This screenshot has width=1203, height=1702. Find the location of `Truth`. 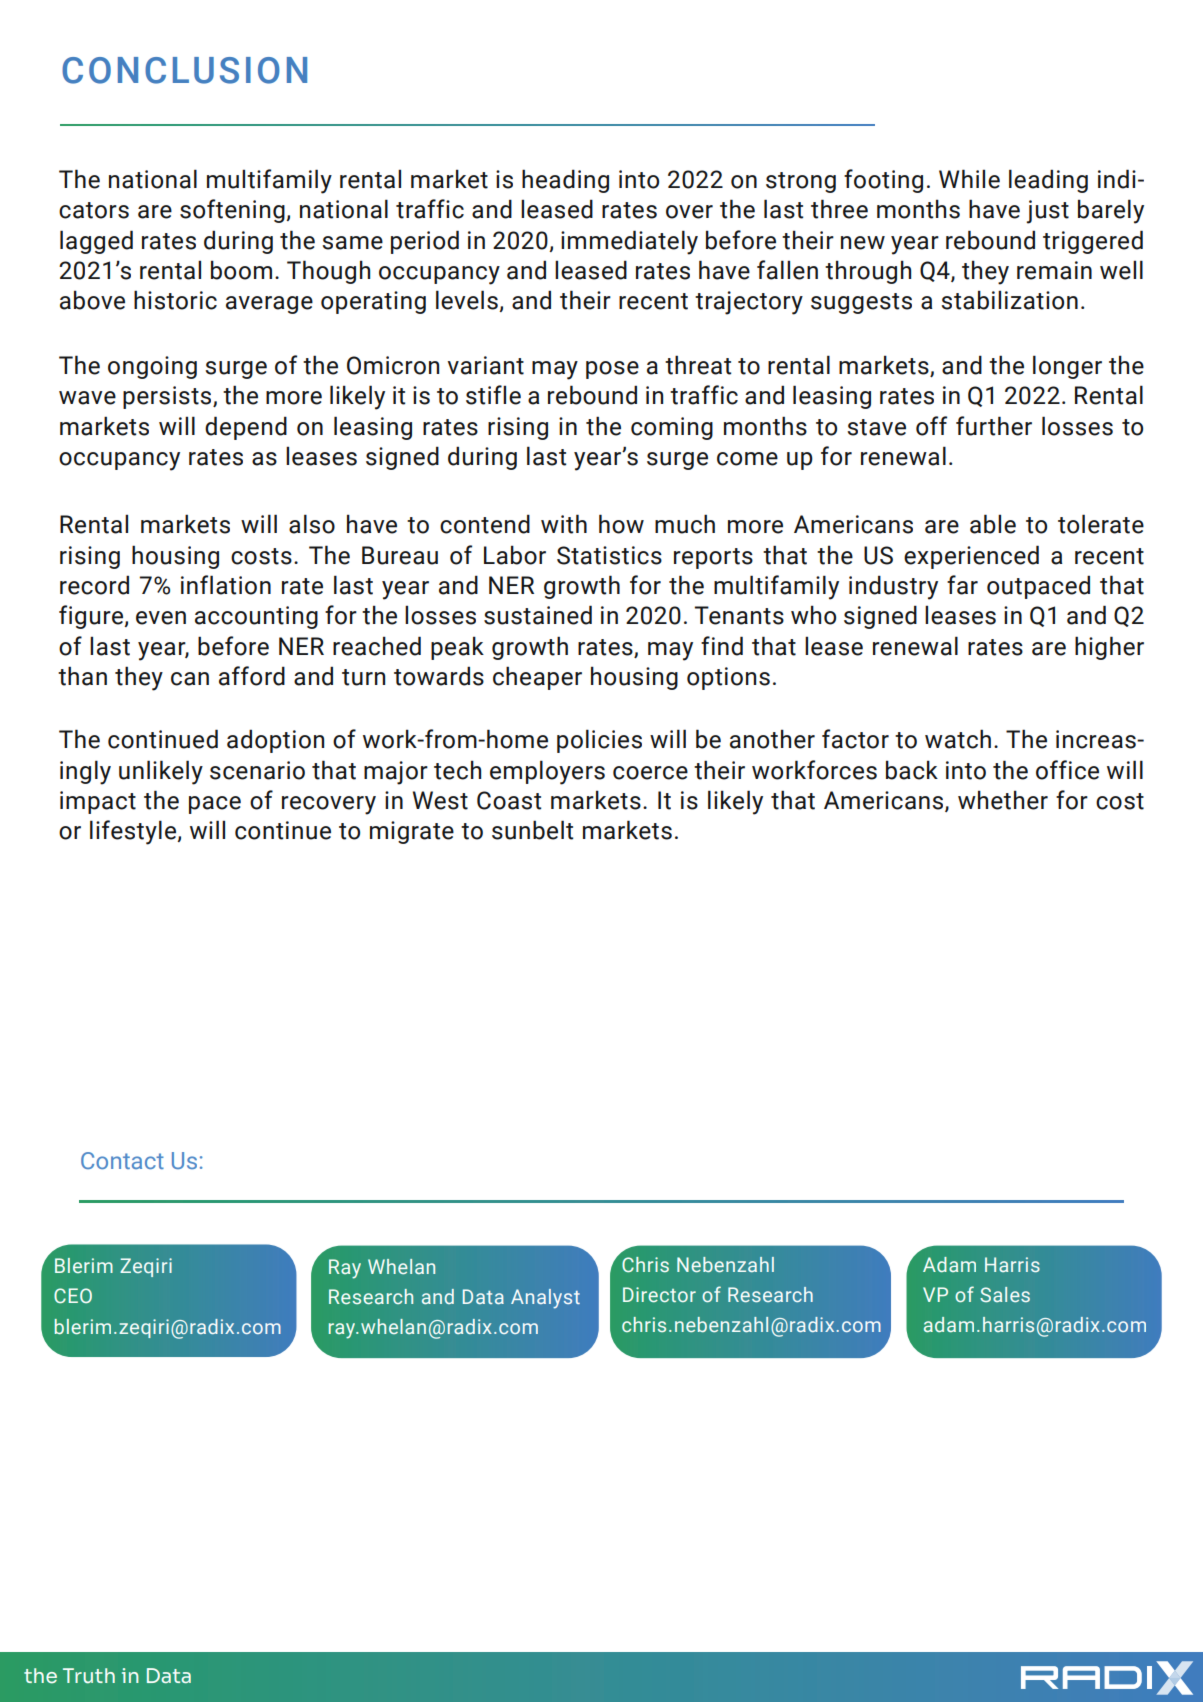

Truth is located at coordinates (89, 1676).
